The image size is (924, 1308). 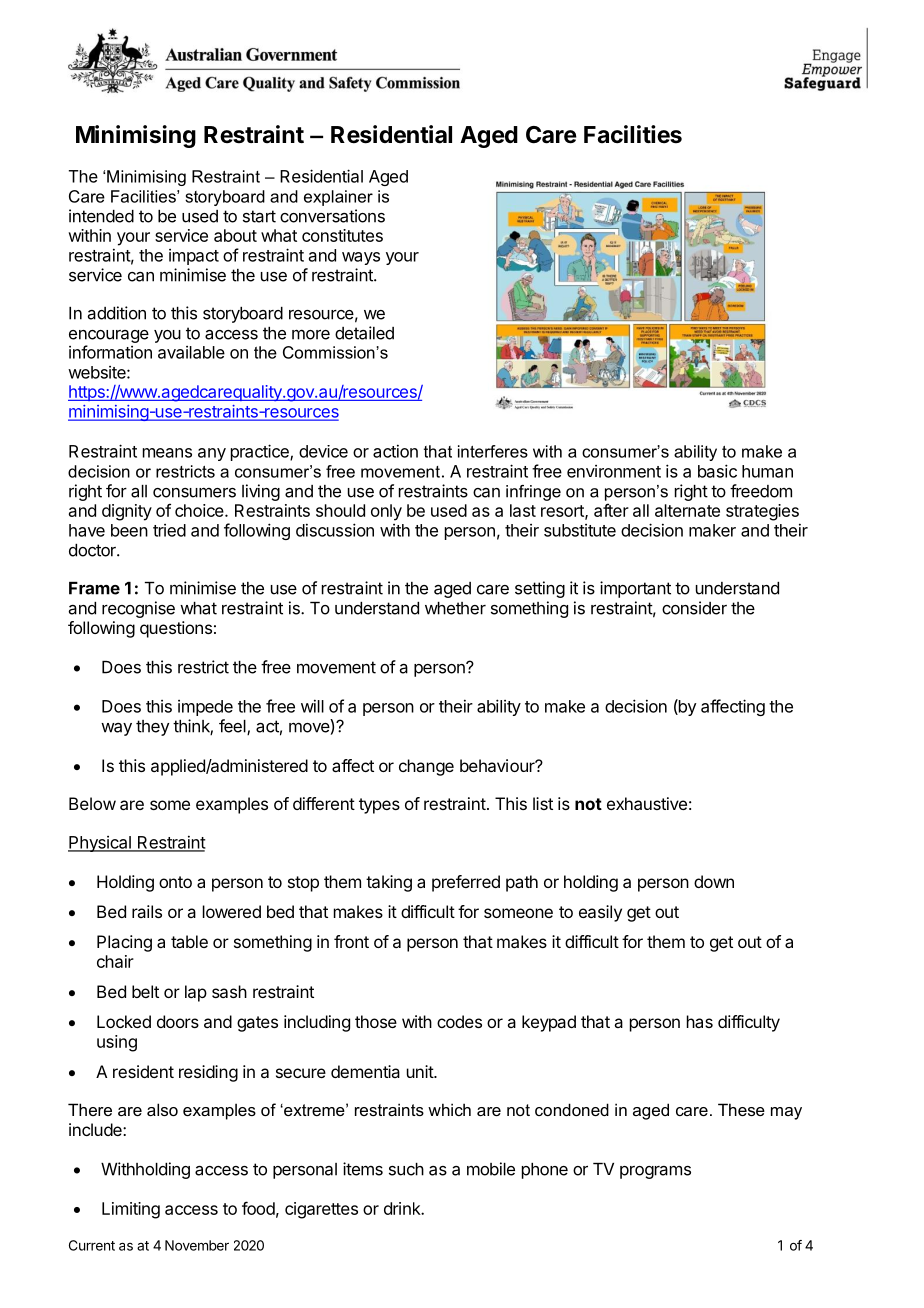 What do you see at coordinates (131, 1210) in the page?
I see `Limiting` at bounding box center [131, 1210].
